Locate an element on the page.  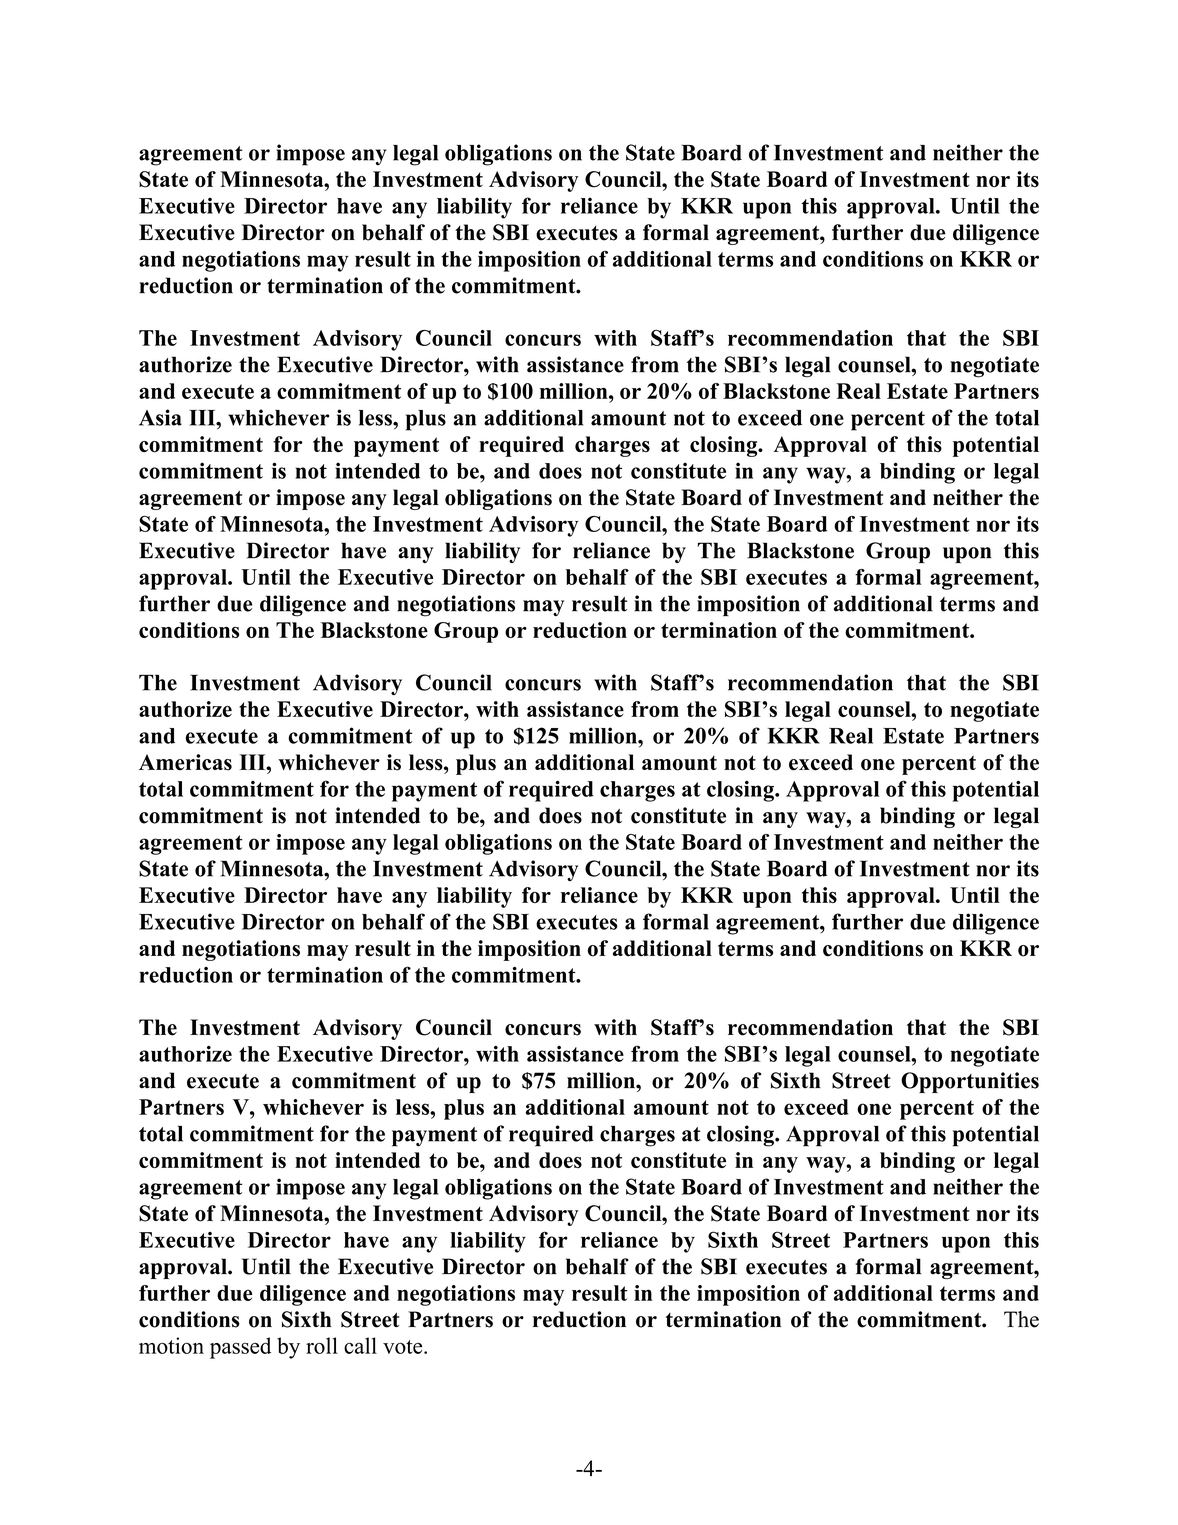
Americas is located at coordinates (185, 762).
